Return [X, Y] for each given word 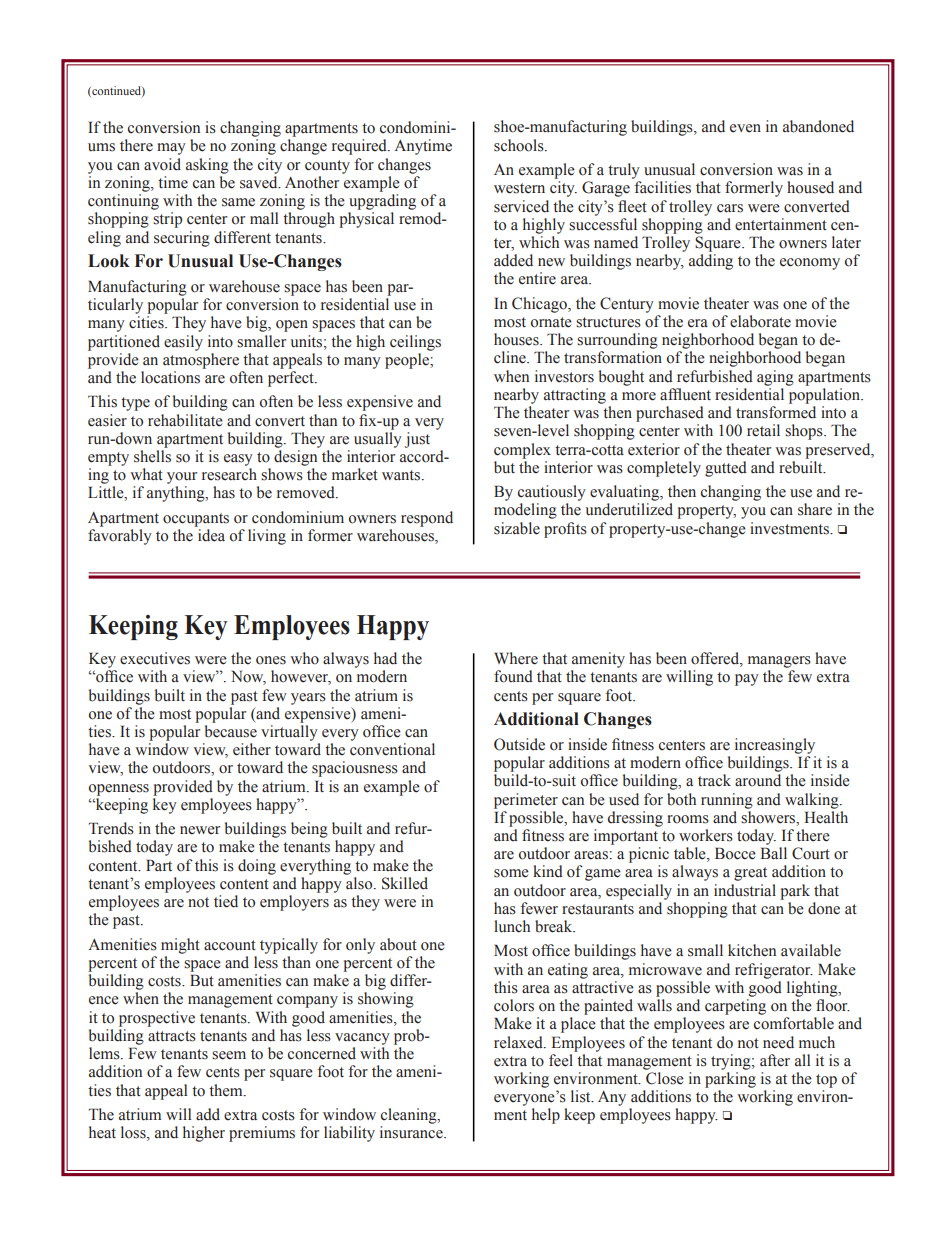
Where [516, 658]
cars [730, 208]
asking [207, 166]
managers [779, 662]
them [227, 1090]
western [519, 188]
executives [155, 658]
